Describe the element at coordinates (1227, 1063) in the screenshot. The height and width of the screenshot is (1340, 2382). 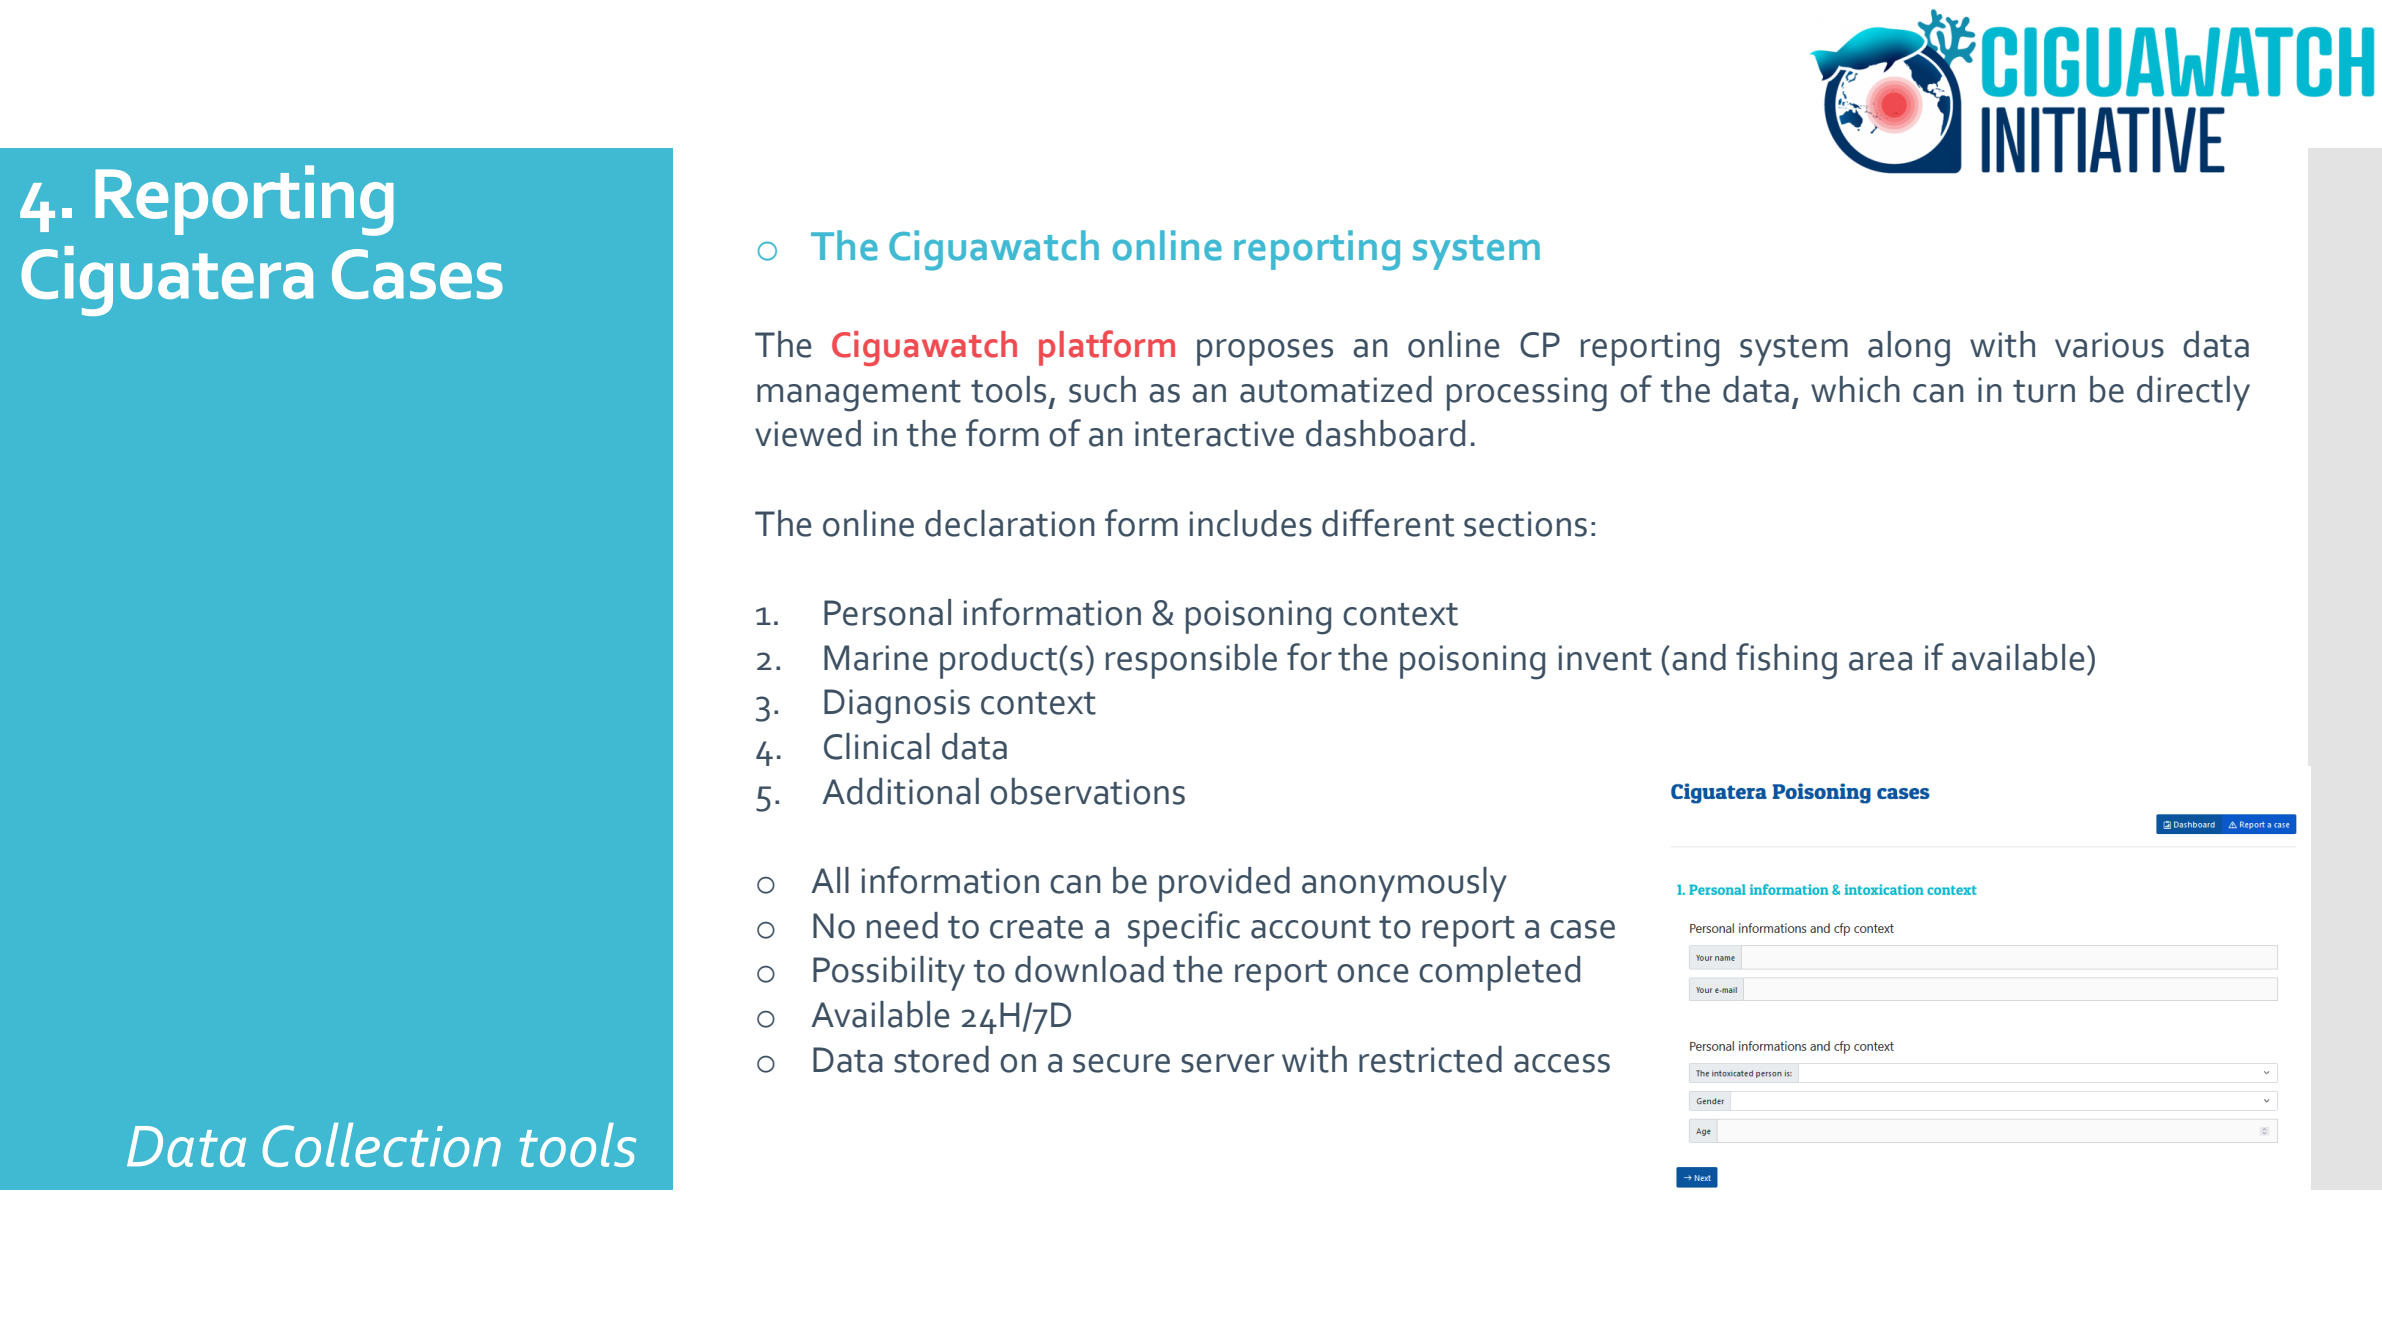
I see `server` at that location.
